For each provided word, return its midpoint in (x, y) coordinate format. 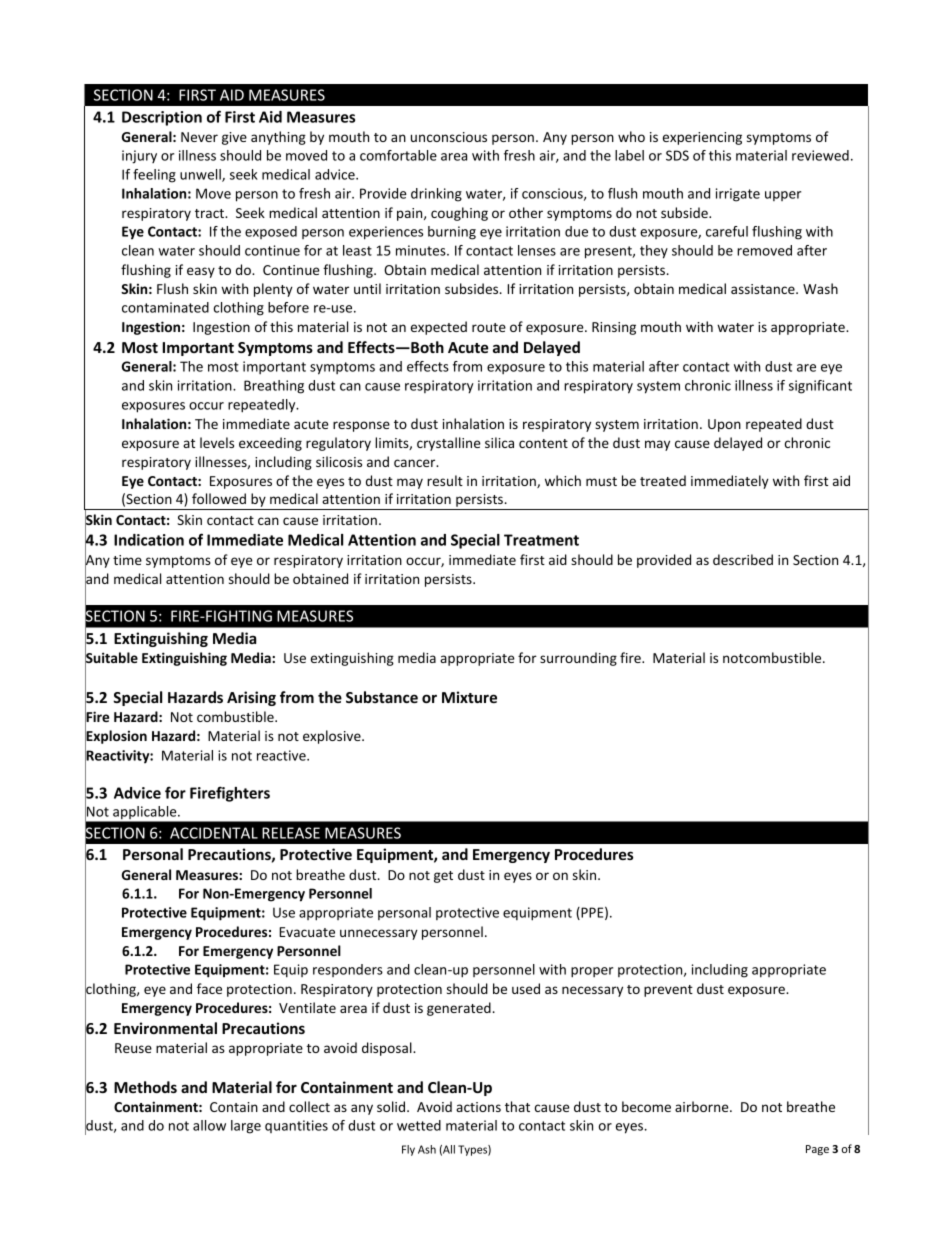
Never (199, 137)
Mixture (469, 697)
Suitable (111, 658)
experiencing (702, 138)
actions (478, 1107)
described (743, 559)
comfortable (398, 155)
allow (209, 1125)
